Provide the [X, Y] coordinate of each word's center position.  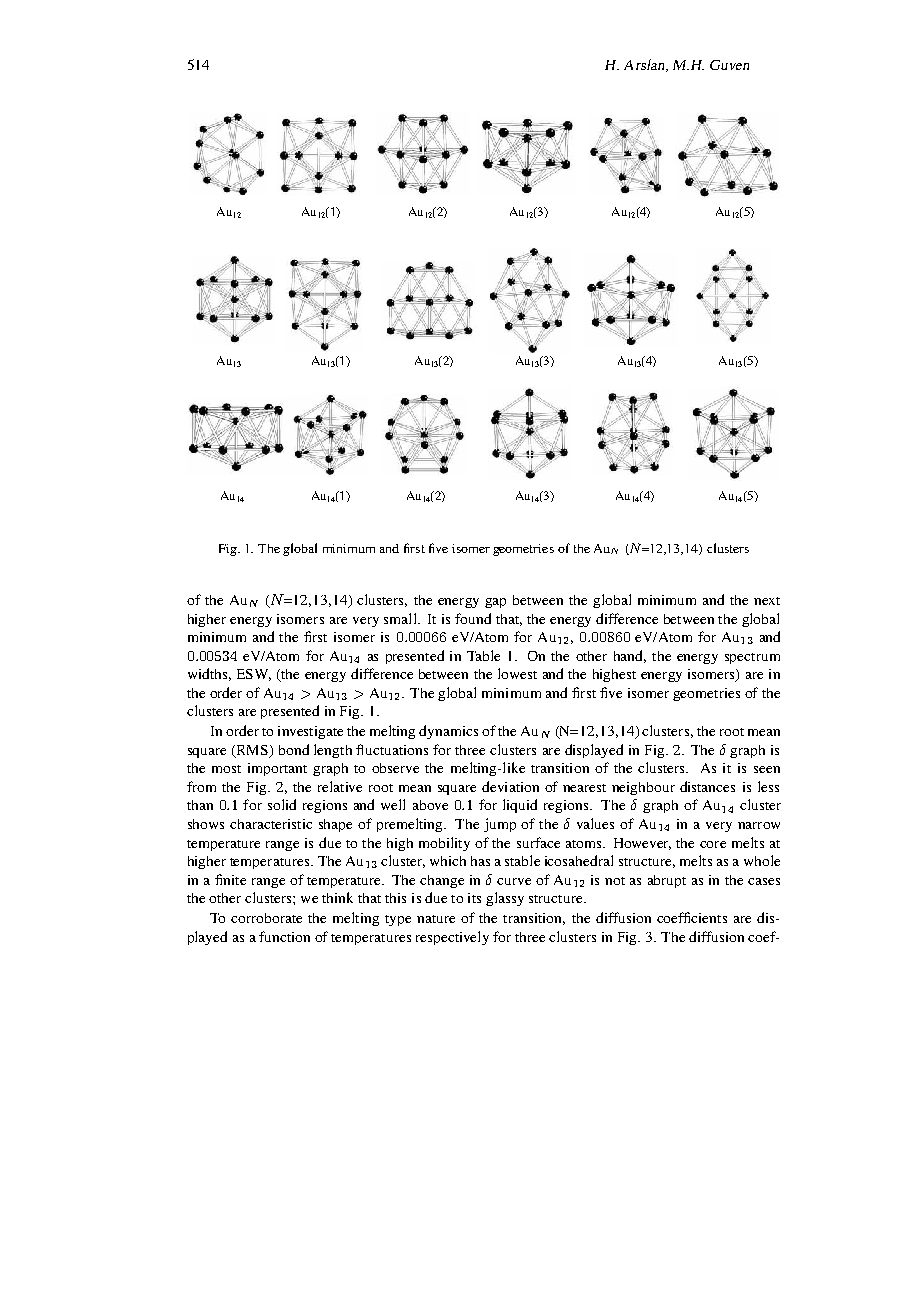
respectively [452, 938]
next [767, 601]
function [284, 936]
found [473, 618]
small [401, 618]
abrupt [667, 881]
